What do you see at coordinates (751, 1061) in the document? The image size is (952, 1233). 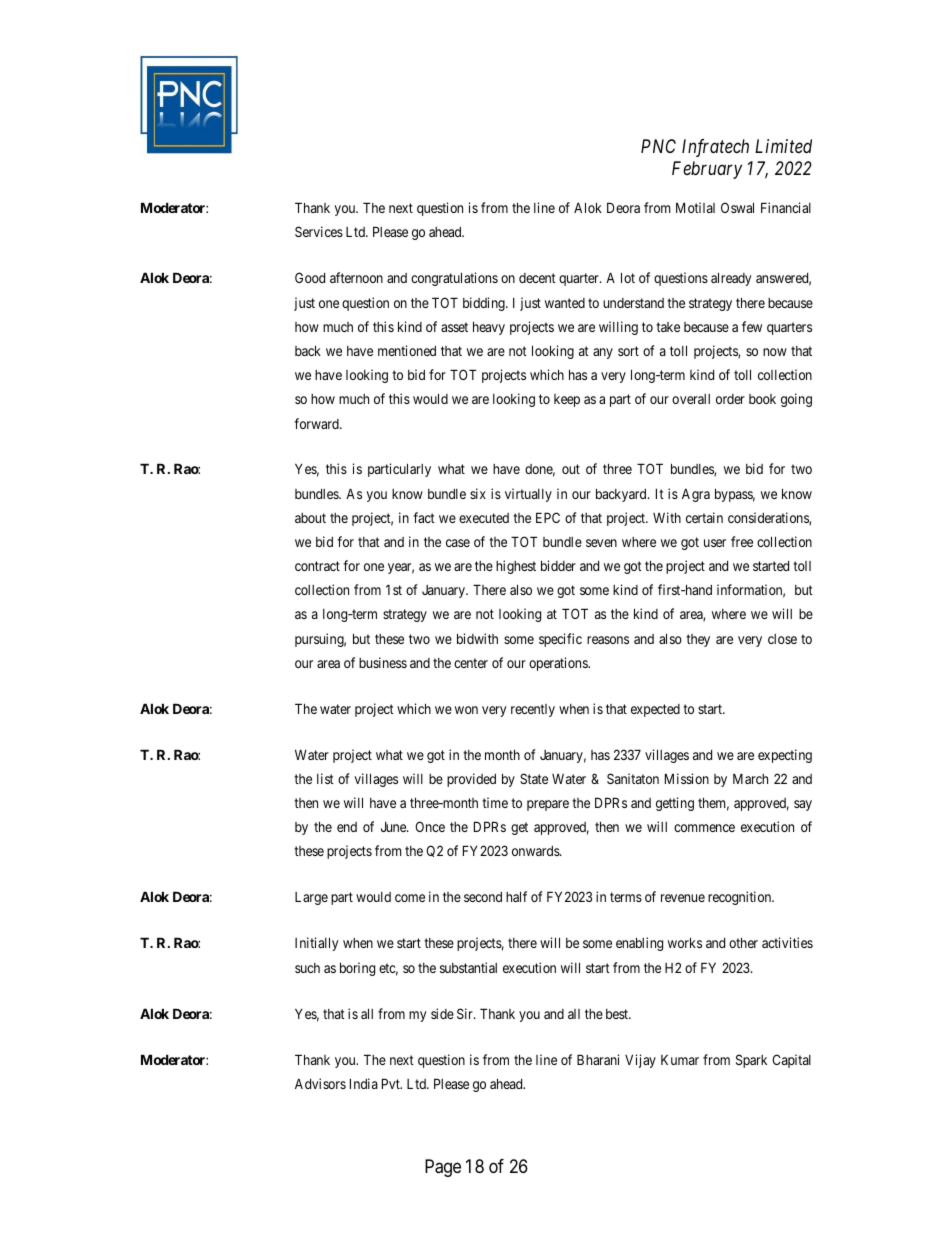 I see `Spark` at bounding box center [751, 1061].
